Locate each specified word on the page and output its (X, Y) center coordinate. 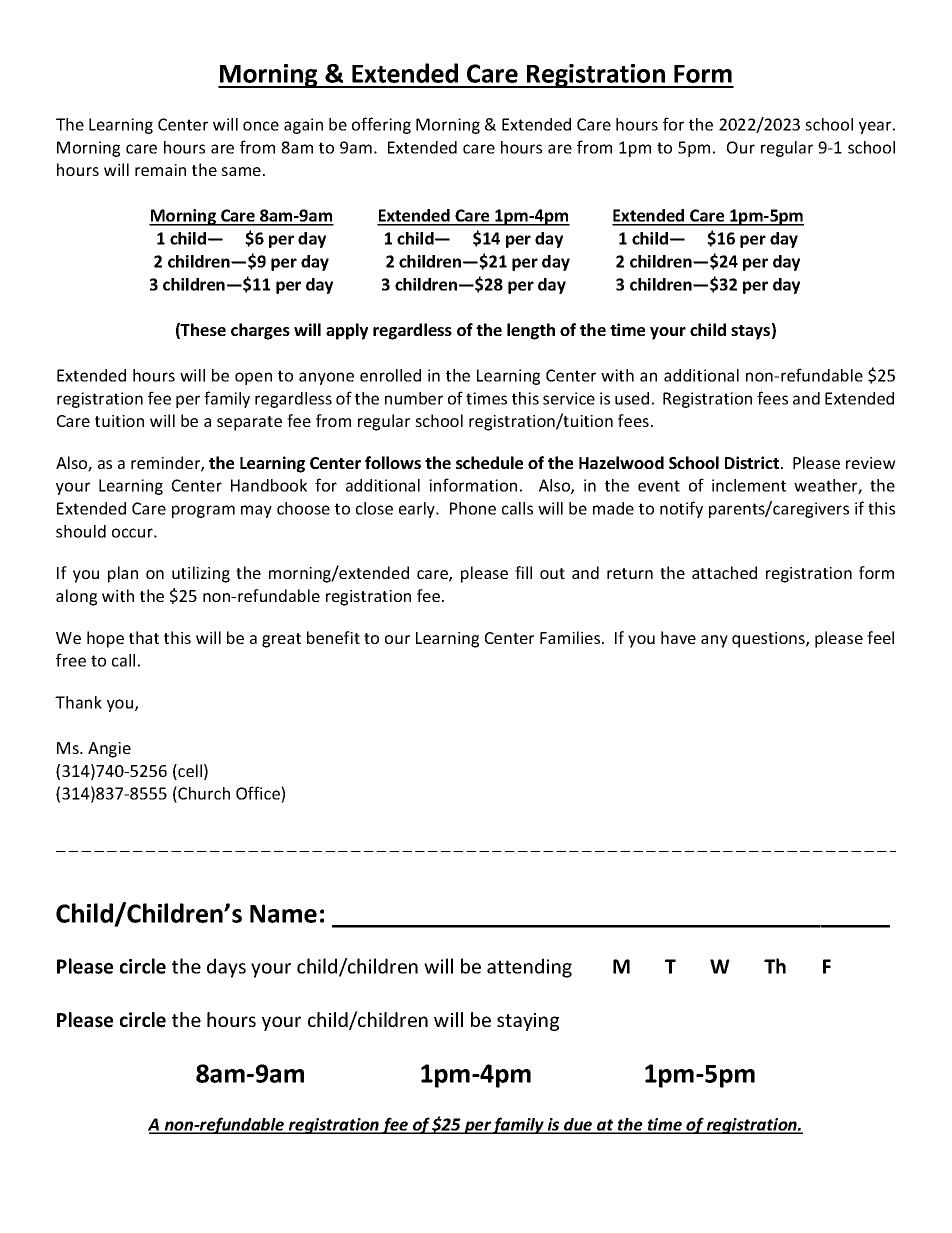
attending (529, 968)
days (226, 968)
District (752, 462)
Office (259, 793)
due (578, 1125)
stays (750, 332)
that (144, 637)
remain (160, 170)
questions (769, 640)
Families (571, 637)
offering (381, 125)
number (414, 398)
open (253, 378)
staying (528, 1022)
